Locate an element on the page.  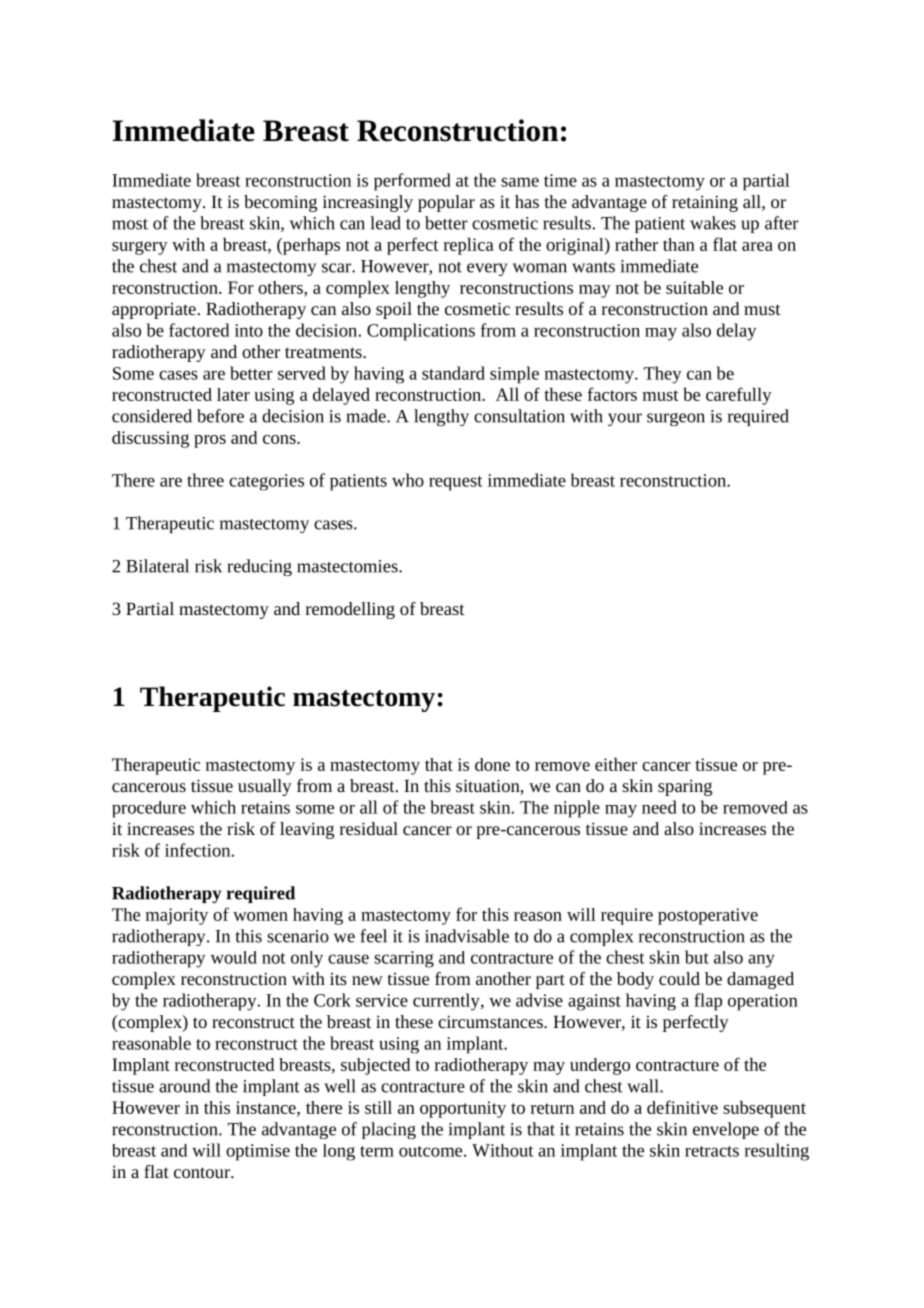
need is located at coordinates (659, 807).
